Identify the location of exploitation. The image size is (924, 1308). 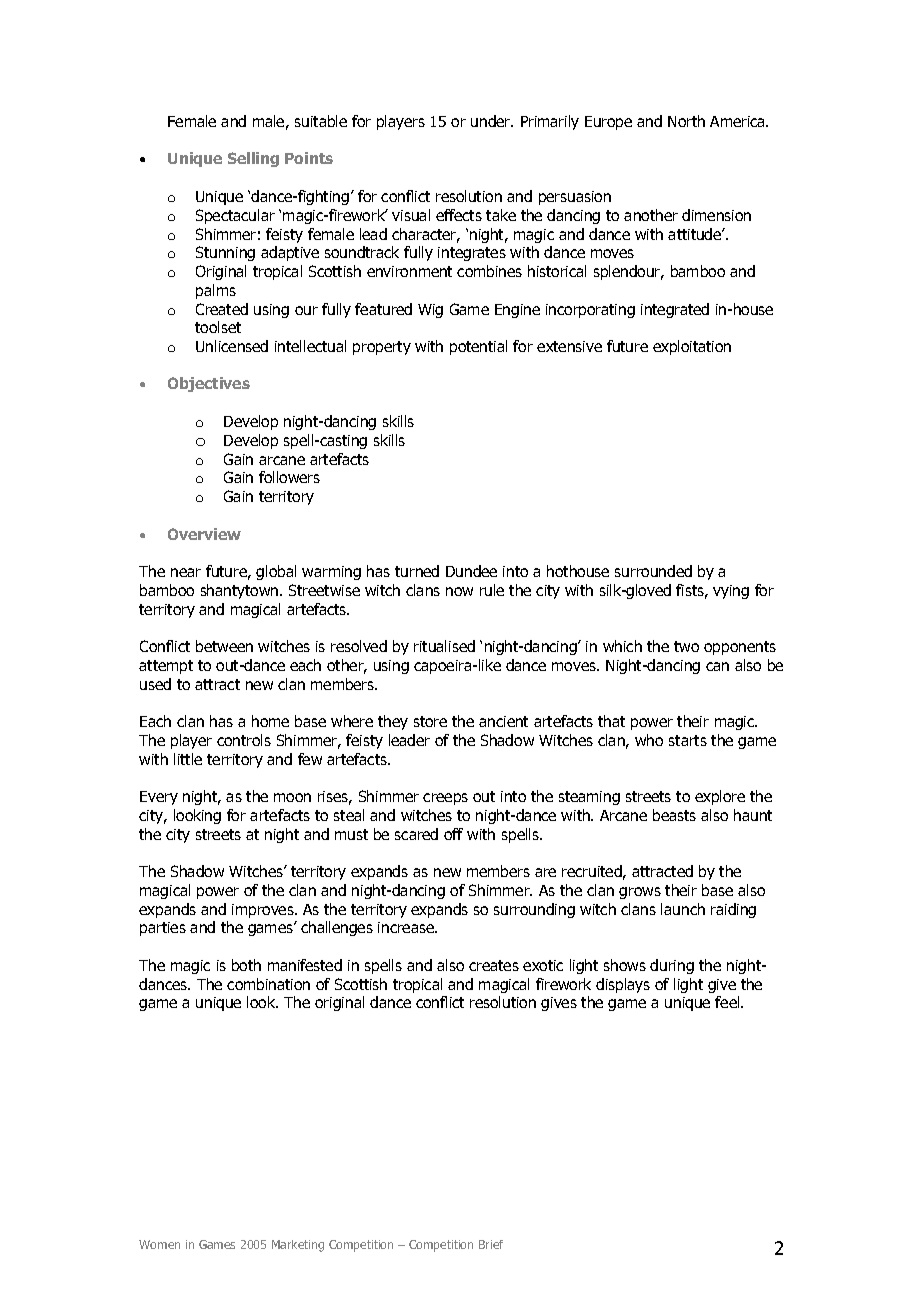
(692, 347).
